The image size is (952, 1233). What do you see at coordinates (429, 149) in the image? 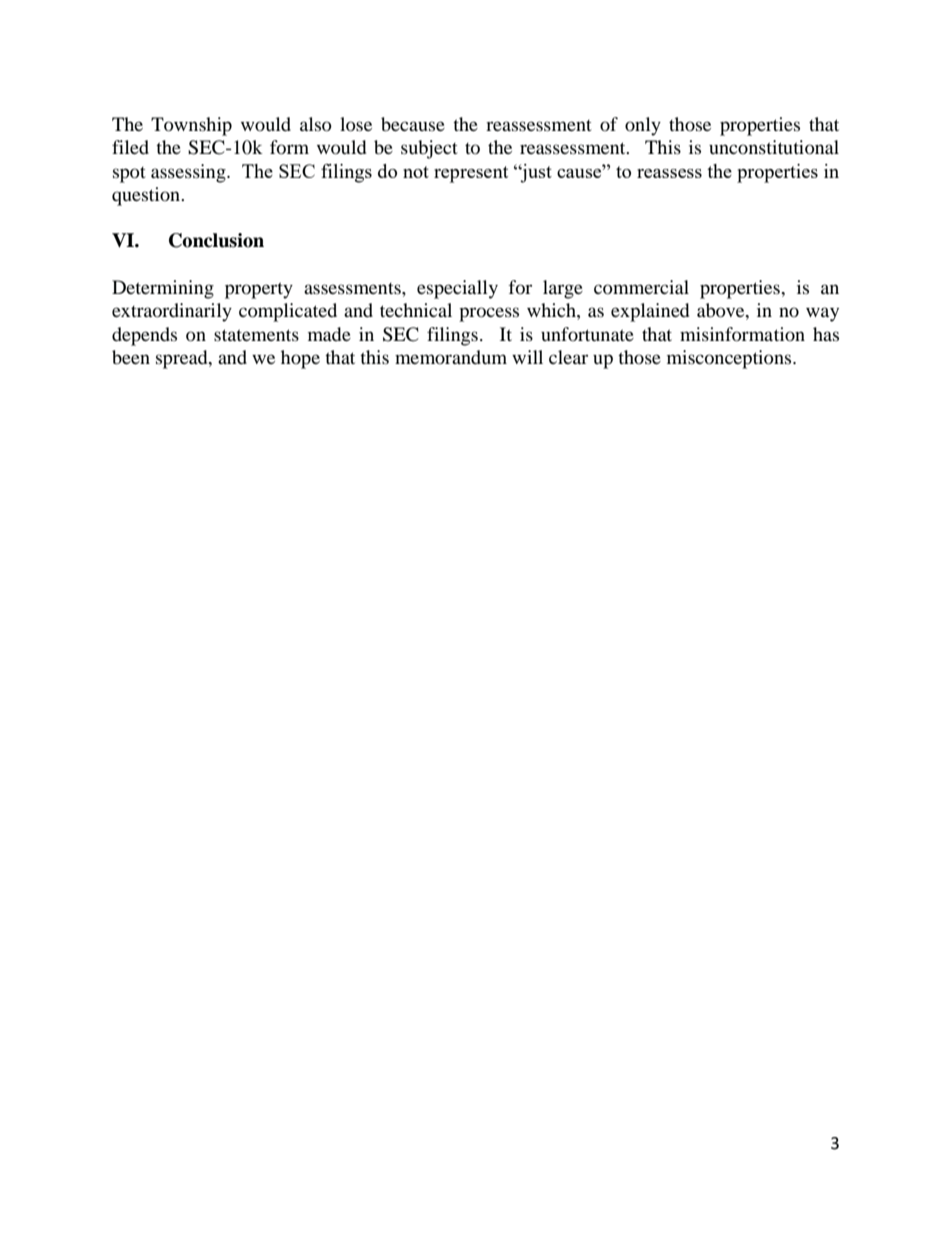
I see `subject` at bounding box center [429, 149].
